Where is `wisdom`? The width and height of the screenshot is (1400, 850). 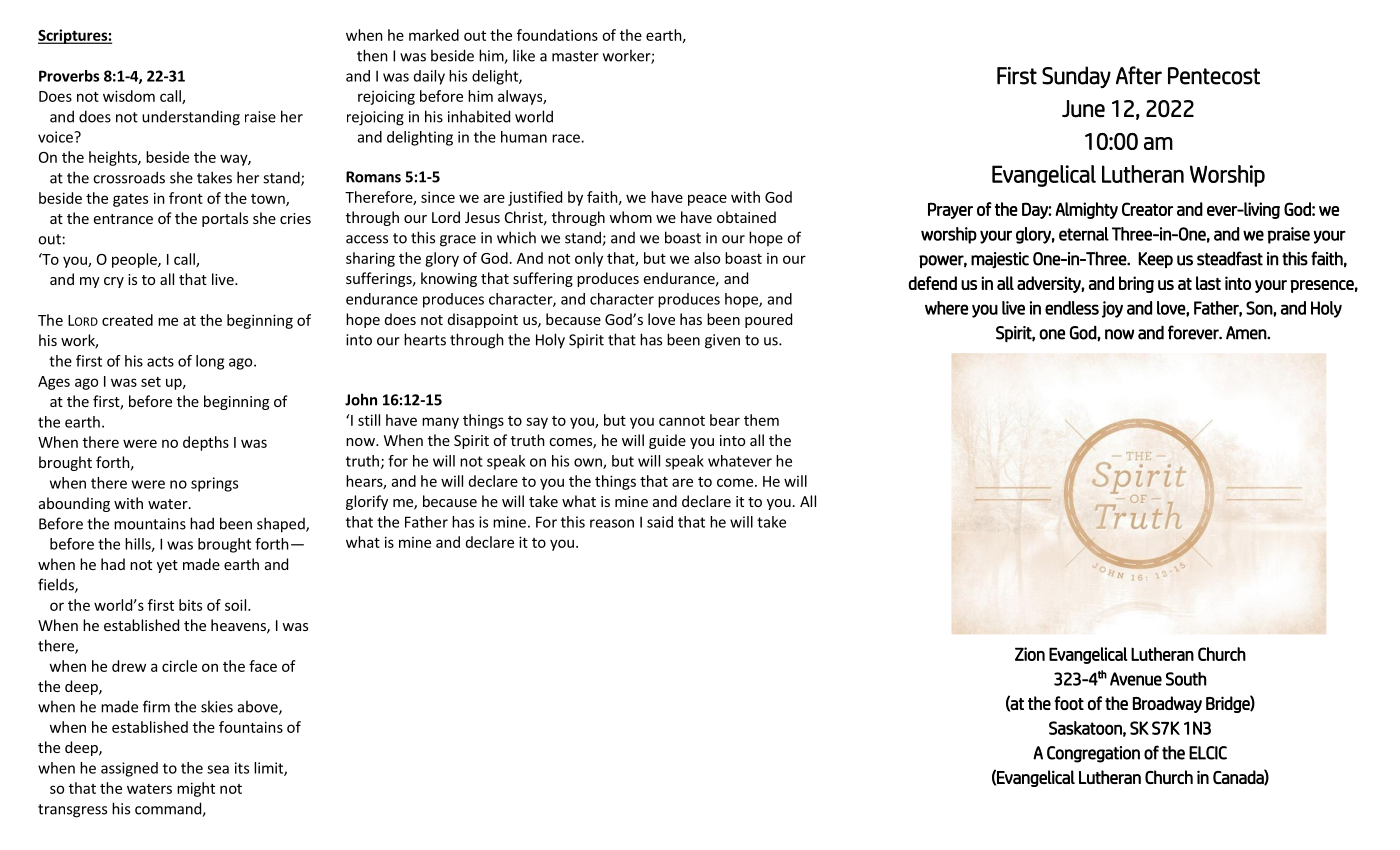 wisdom is located at coordinates (129, 96).
